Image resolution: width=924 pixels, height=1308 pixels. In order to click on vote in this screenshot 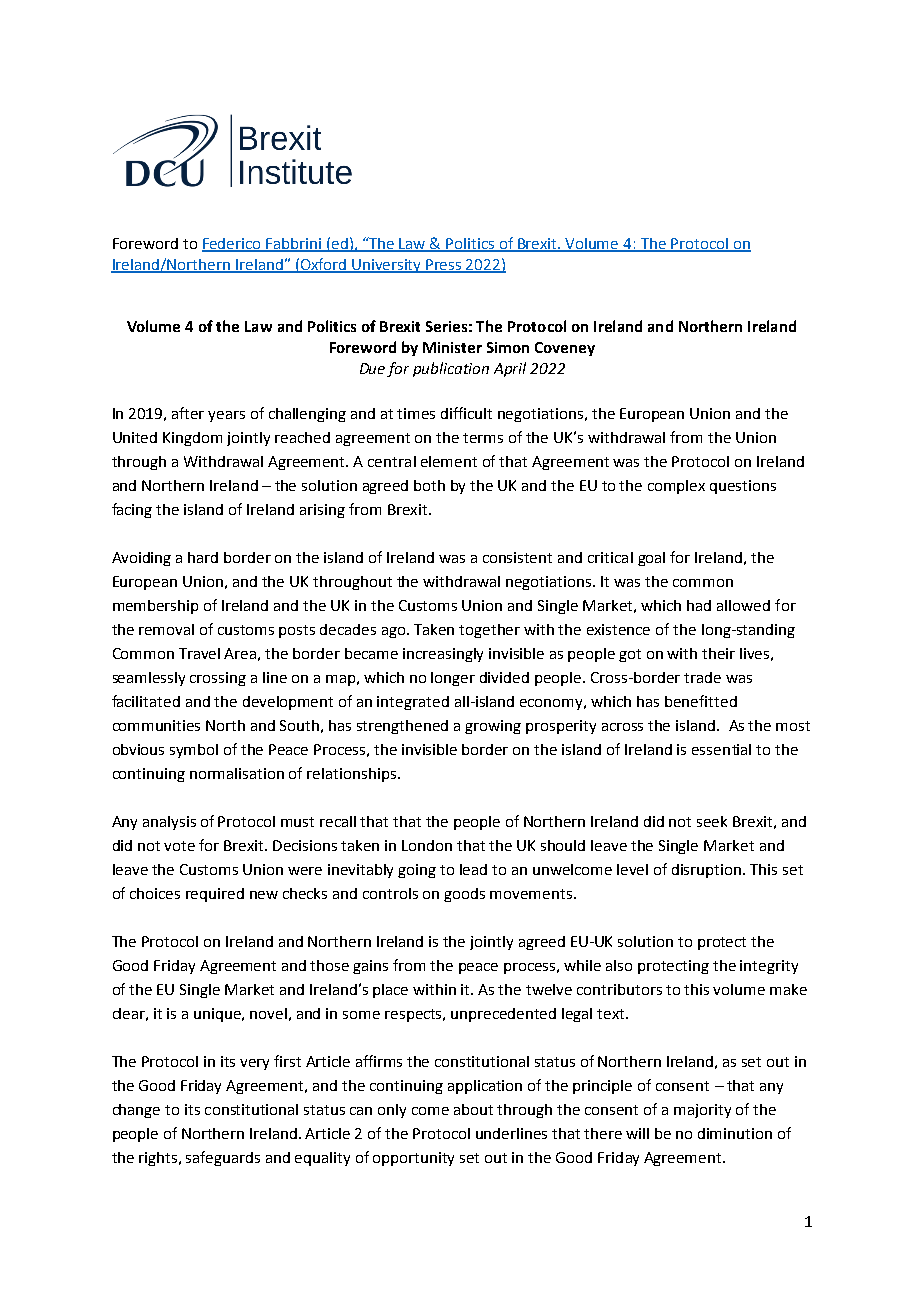, I will do `click(179, 846)`.
